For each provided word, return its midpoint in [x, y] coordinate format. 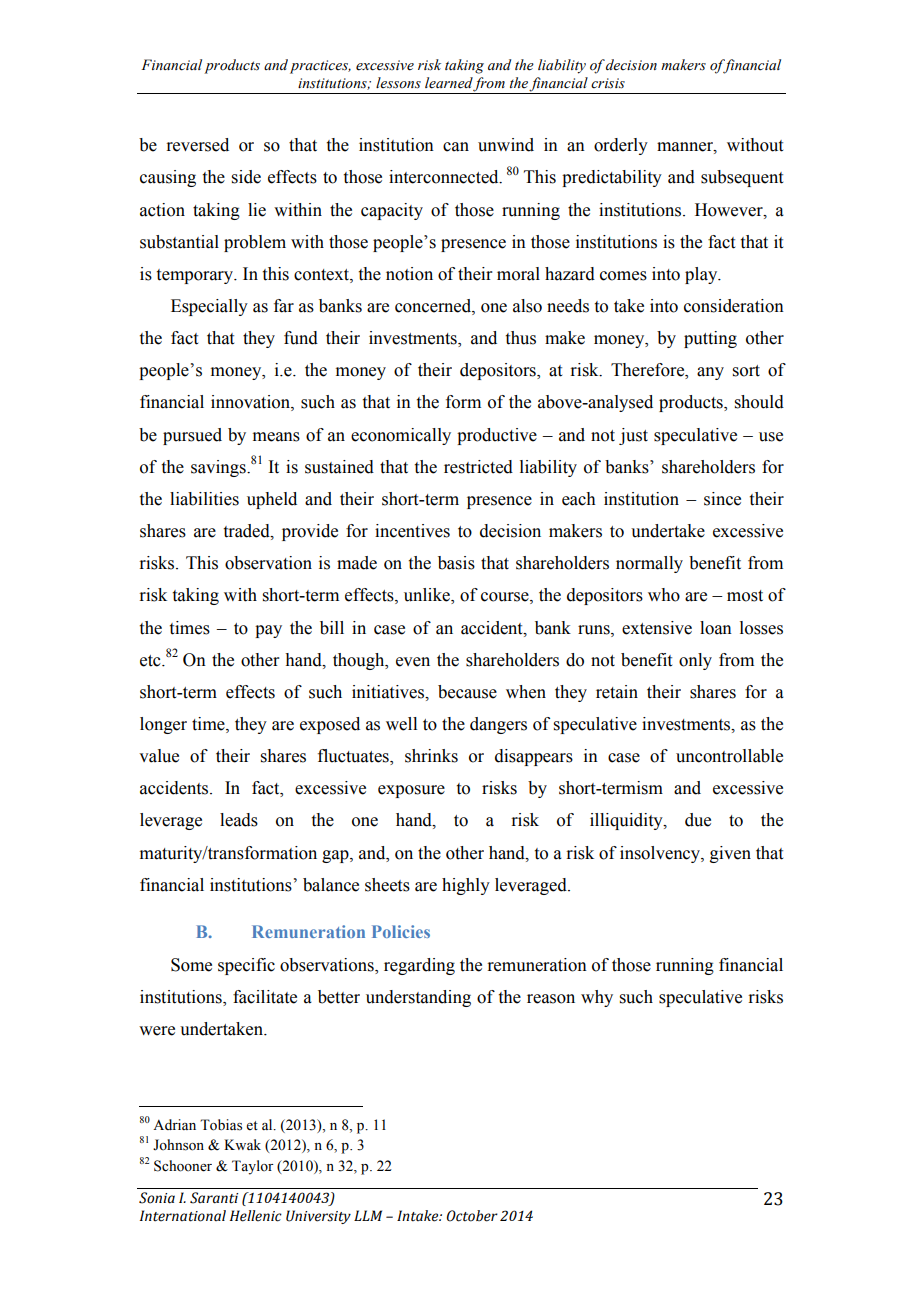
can [456, 147]
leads [239, 820]
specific [246, 966]
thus [521, 338]
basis [456, 563]
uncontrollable [729, 756]
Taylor [253, 1167]
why [597, 998]
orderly [621, 146]
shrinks [431, 756]
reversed [197, 145]
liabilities [204, 499]
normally [649, 564]
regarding [419, 966]
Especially [209, 307]
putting [710, 339]
